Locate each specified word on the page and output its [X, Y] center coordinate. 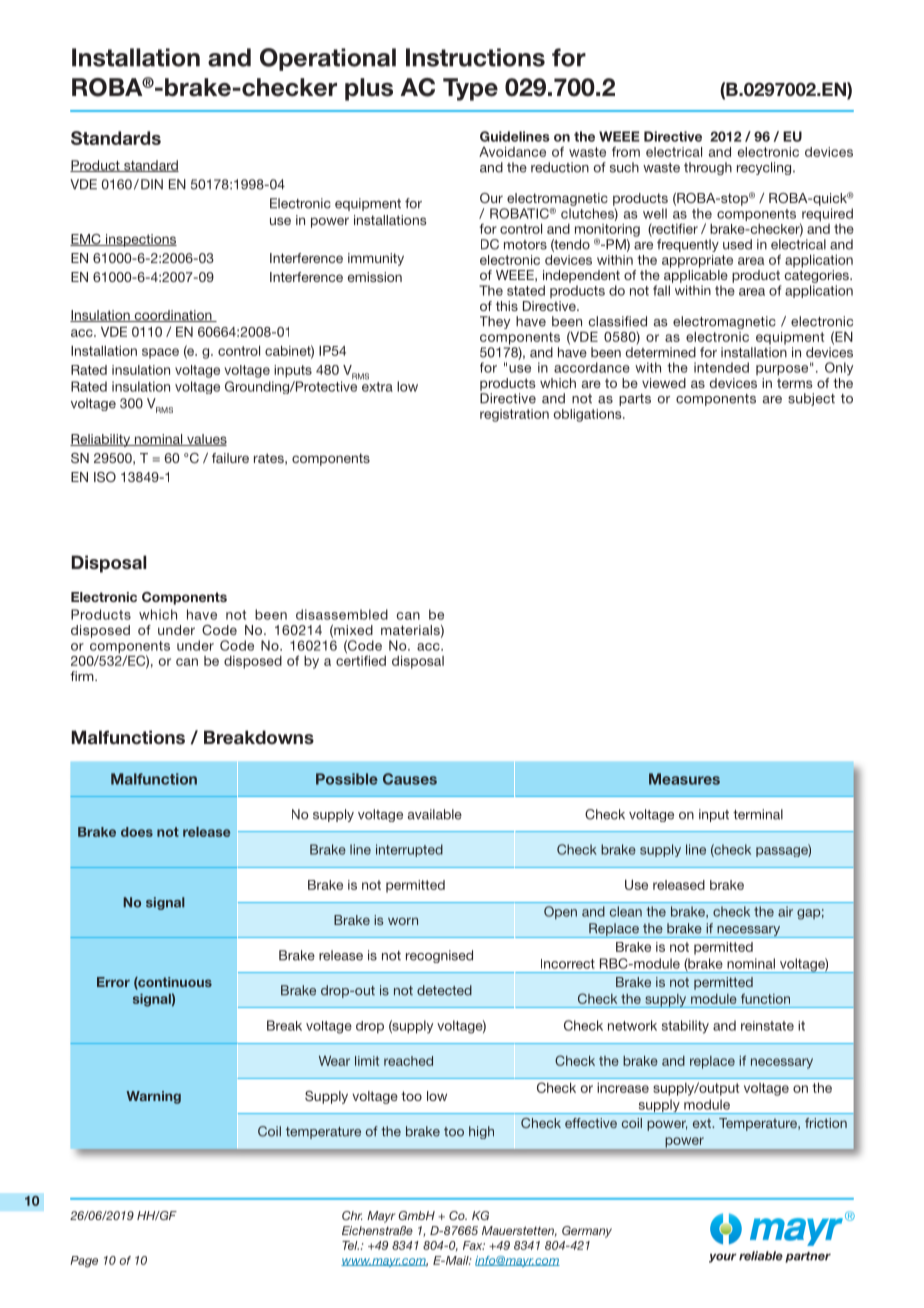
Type [470, 89]
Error [113, 982]
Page [84, 1262]
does [137, 832]
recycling [765, 168]
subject [811, 399]
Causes [410, 779]
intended [721, 367]
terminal [758, 814]
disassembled [342, 614]
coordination [173, 316]
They [495, 322]
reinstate [767, 1026]
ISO [105, 477]
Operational [328, 59]
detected [444, 990]
